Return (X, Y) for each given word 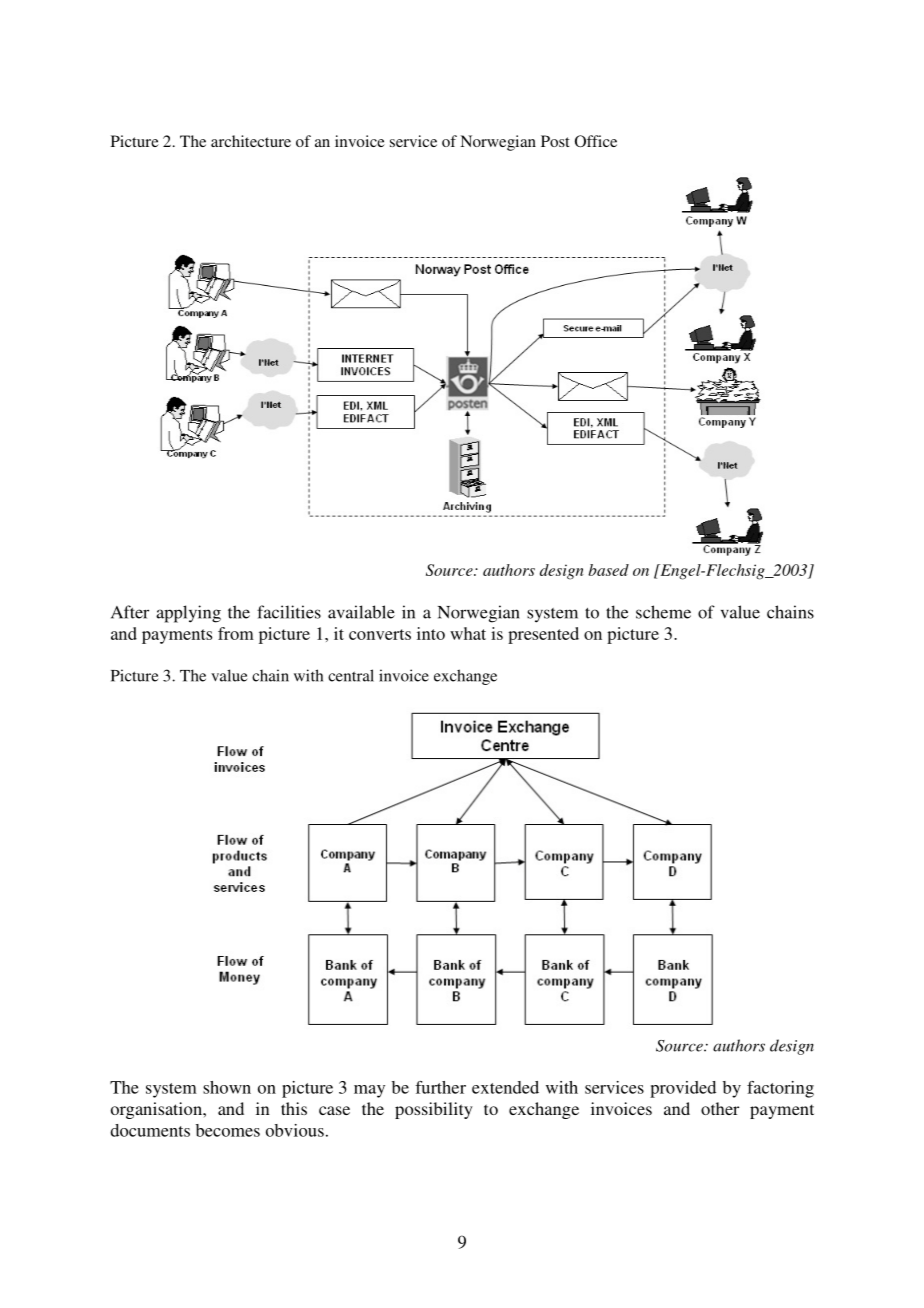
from (236, 633)
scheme (663, 612)
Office (596, 141)
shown (227, 1087)
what (468, 633)
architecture (251, 141)
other (720, 1108)
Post (555, 141)
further (440, 1087)
